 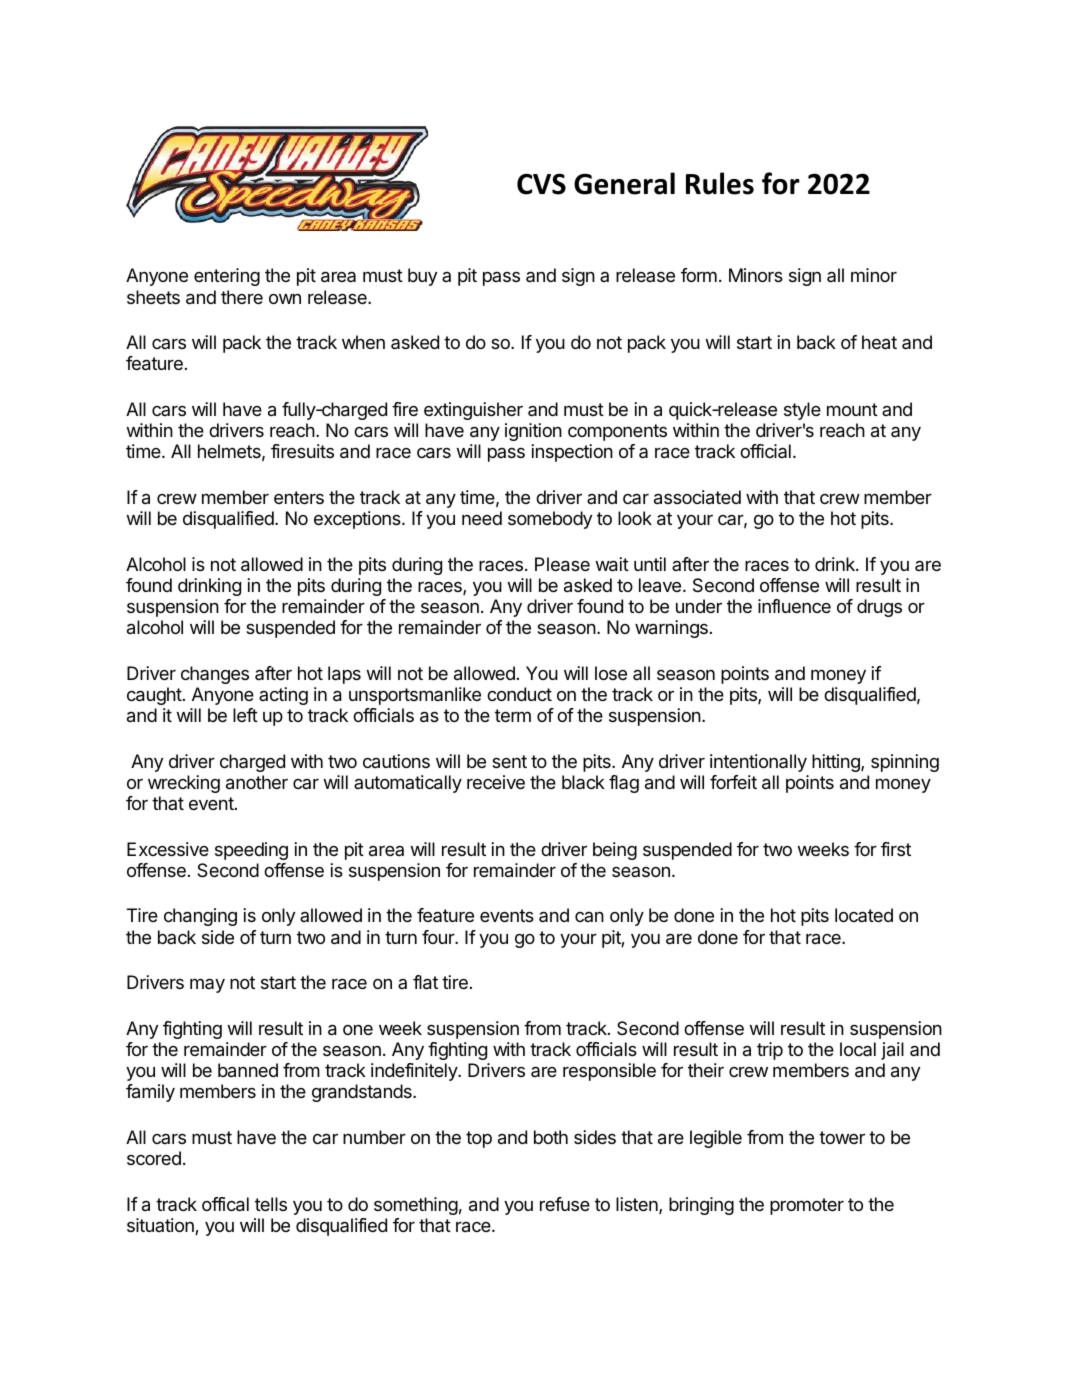 I want to click on Rules, so click(x=720, y=183).
